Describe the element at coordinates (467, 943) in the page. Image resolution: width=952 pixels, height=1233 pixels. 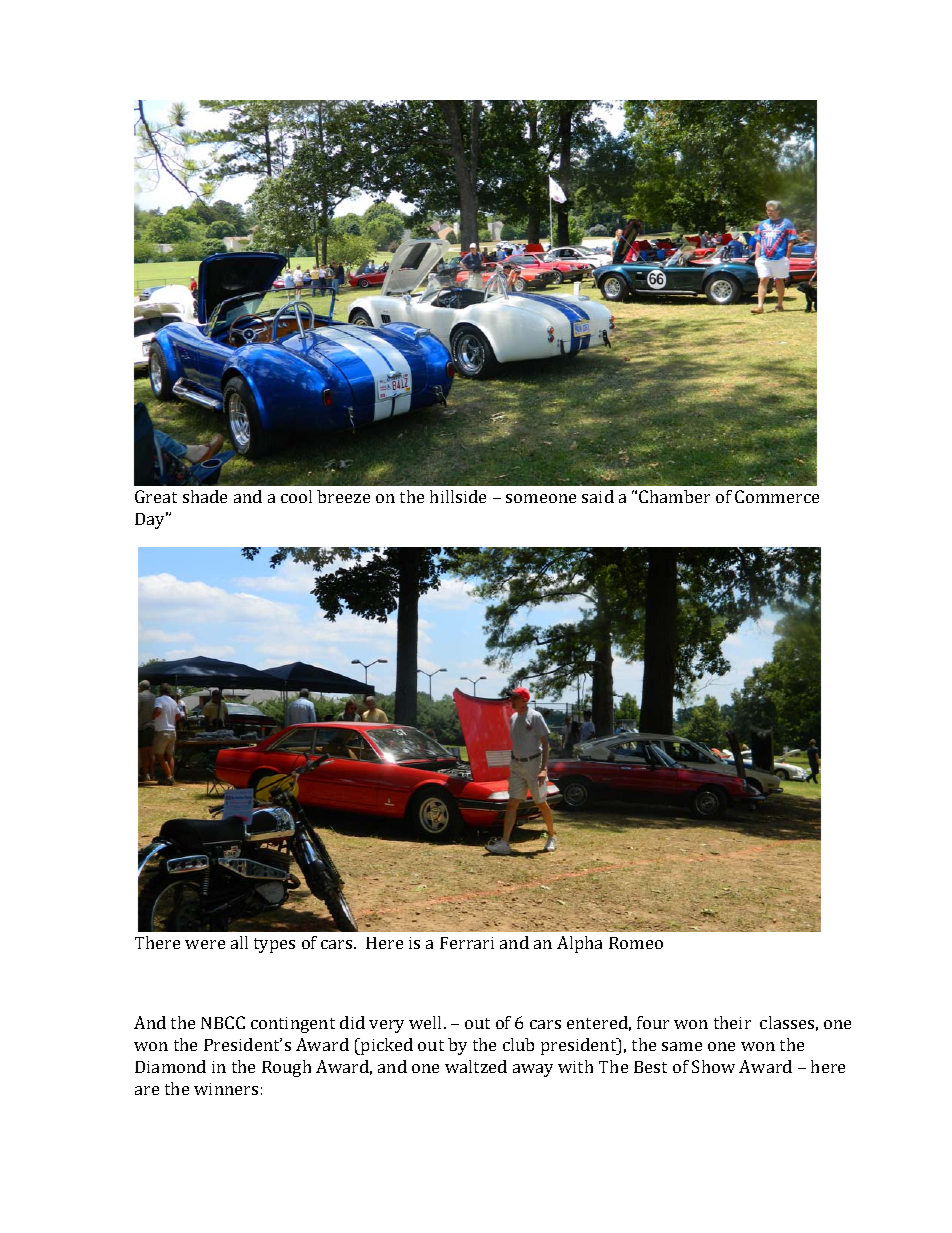
I see `Ferrari` at that location.
